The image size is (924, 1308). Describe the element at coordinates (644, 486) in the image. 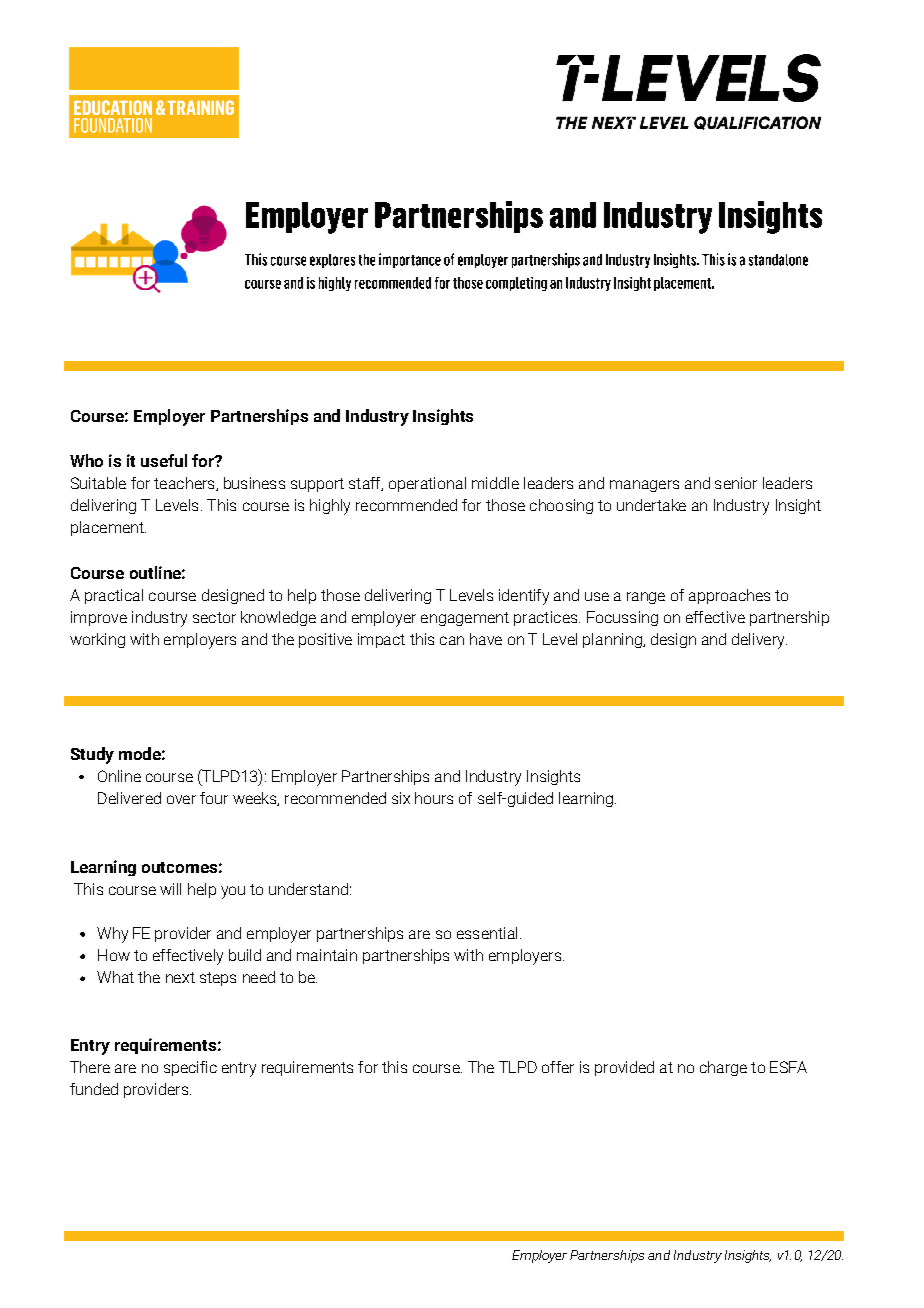

I see `managers` at that location.
